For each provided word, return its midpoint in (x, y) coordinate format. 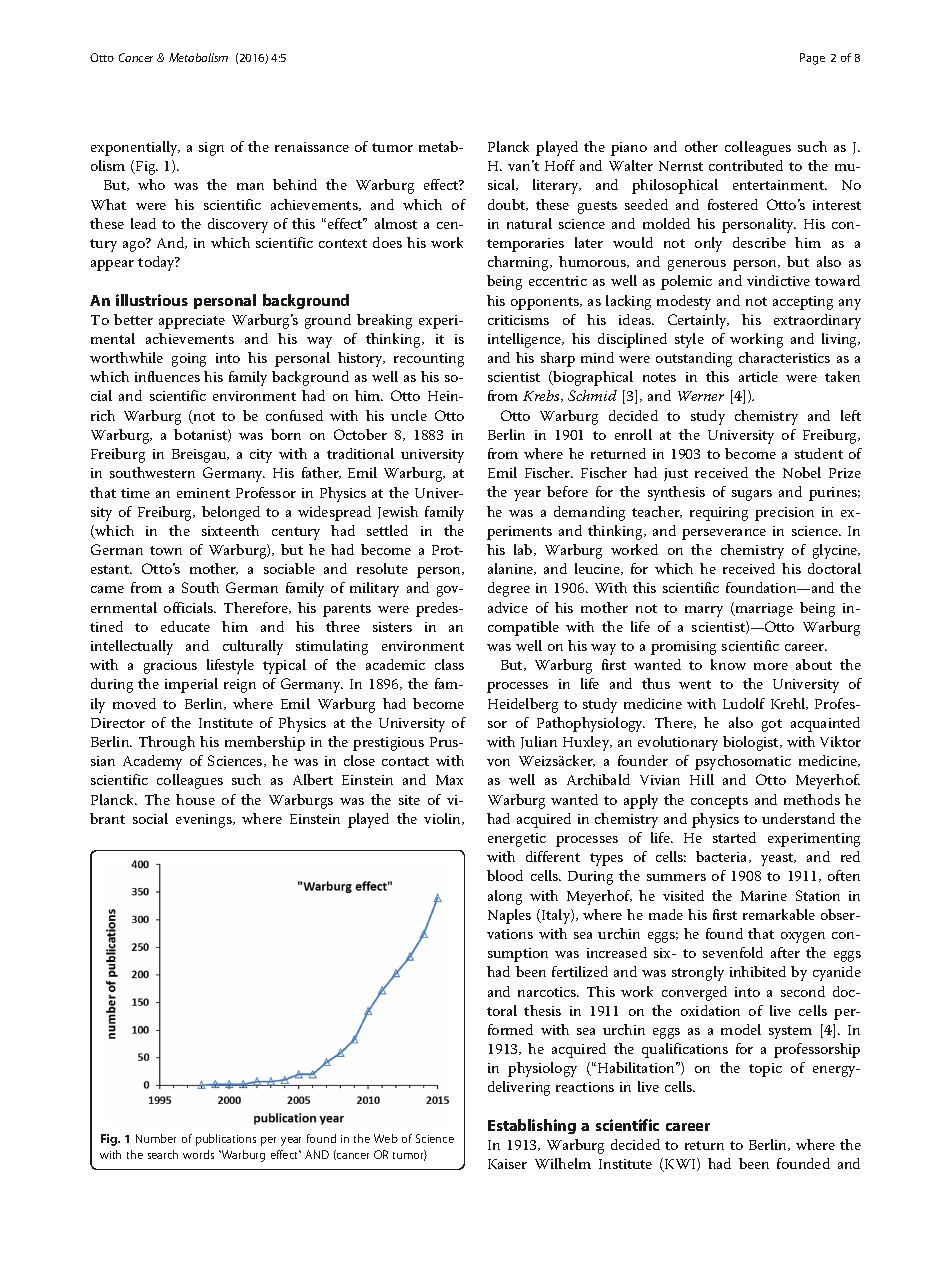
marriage (763, 610)
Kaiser (507, 1164)
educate (185, 626)
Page (812, 59)
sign (211, 149)
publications (226, 1140)
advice (508, 607)
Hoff (560, 165)
